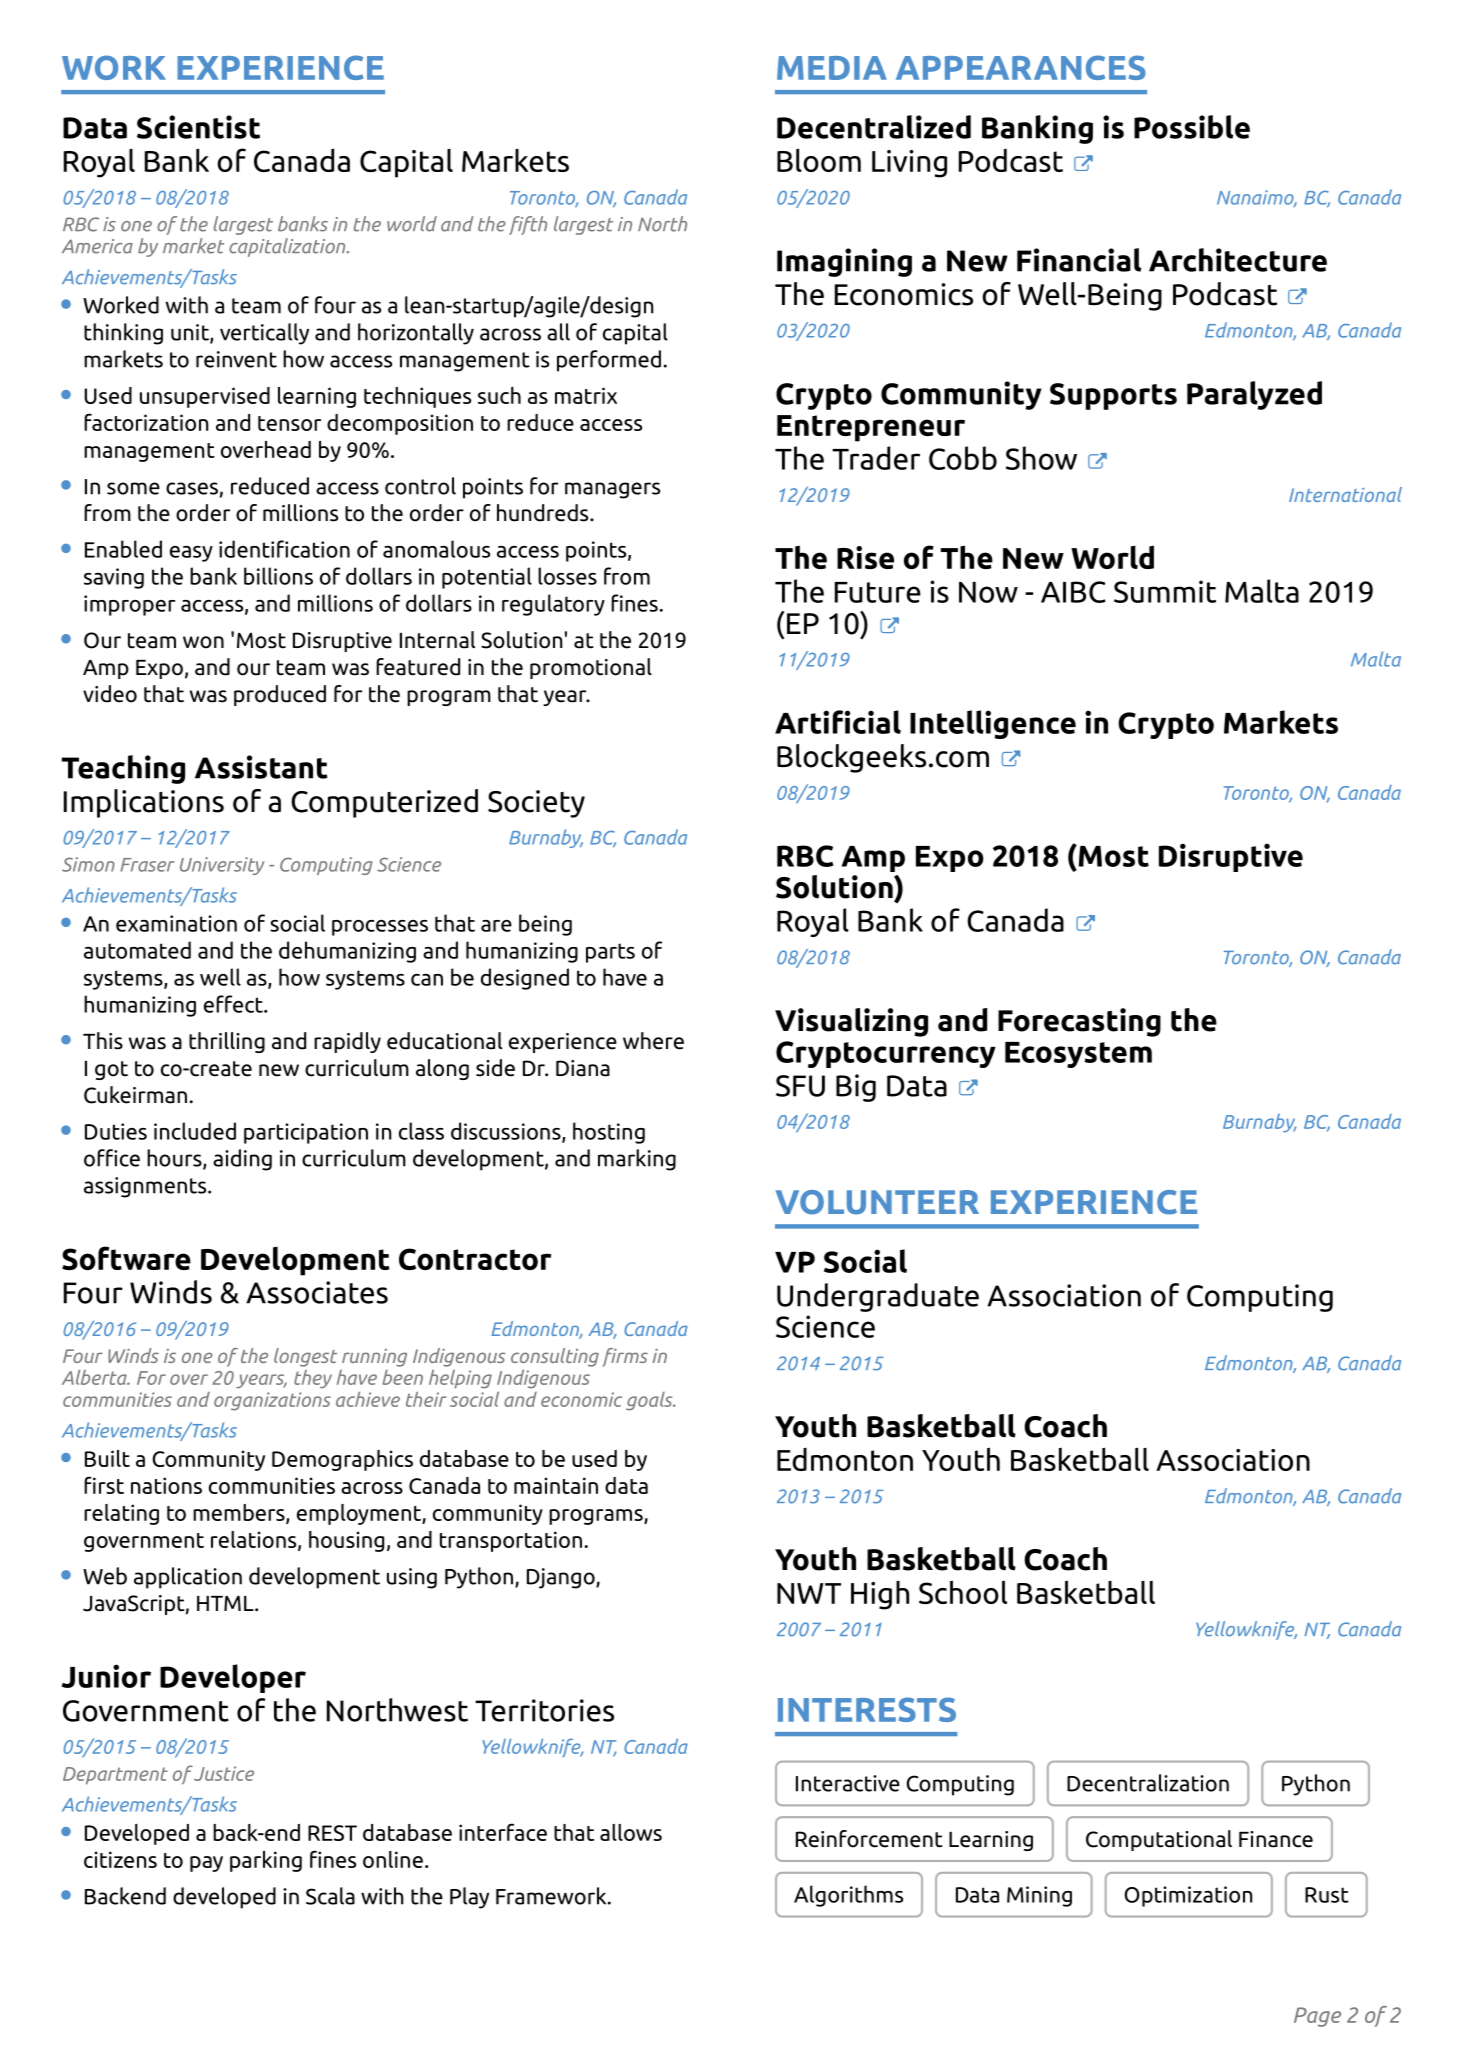 Image resolution: width=1462 pixels, height=2069 pixels. Describe the element at coordinates (330, 1896) in the document. I see `Scala` at that location.
